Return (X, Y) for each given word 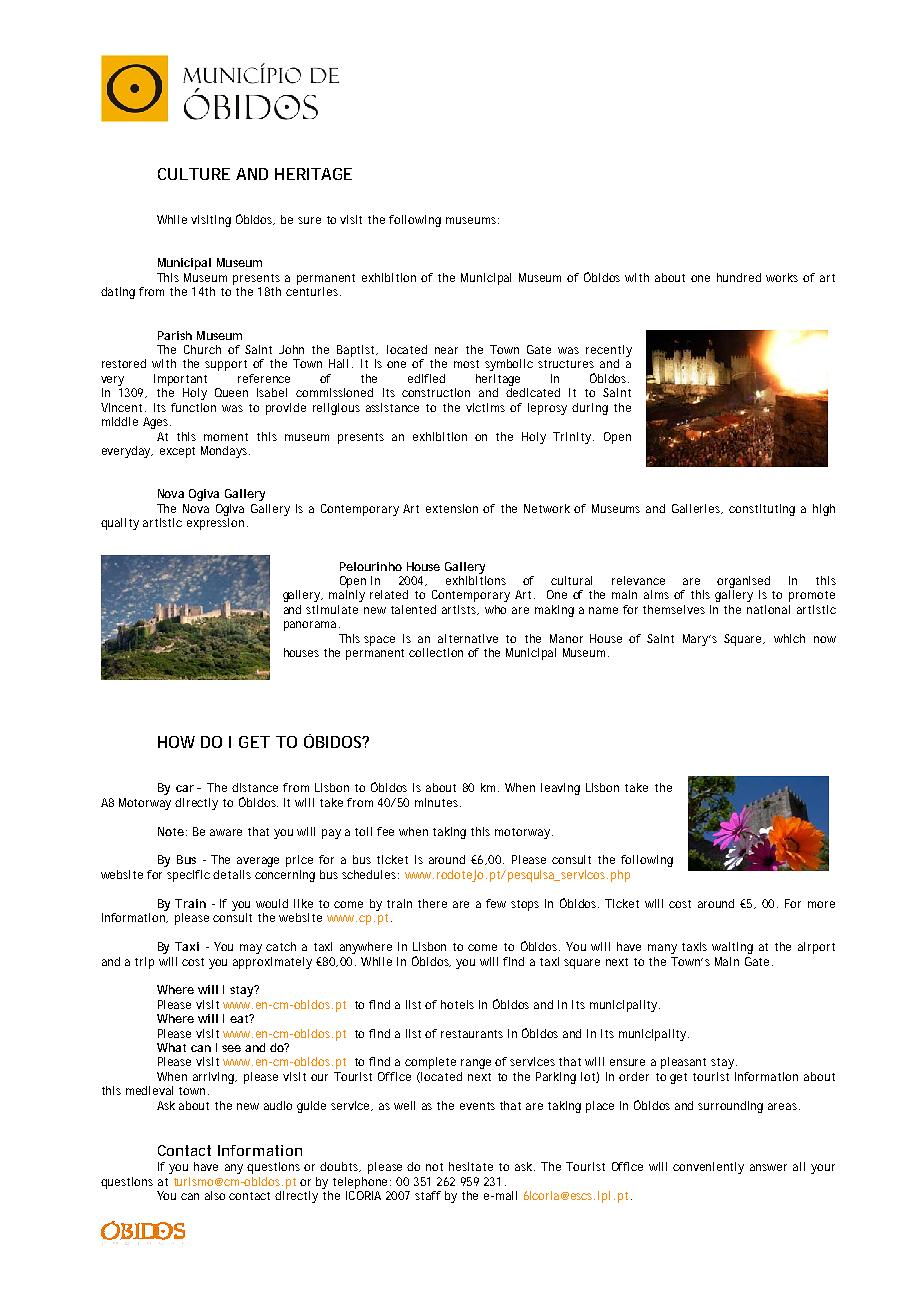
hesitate (471, 1166)
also (215, 1195)
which (789, 638)
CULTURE (194, 174)
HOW (176, 742)
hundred (739, 277)
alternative (468, 638)
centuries (313, 291)
